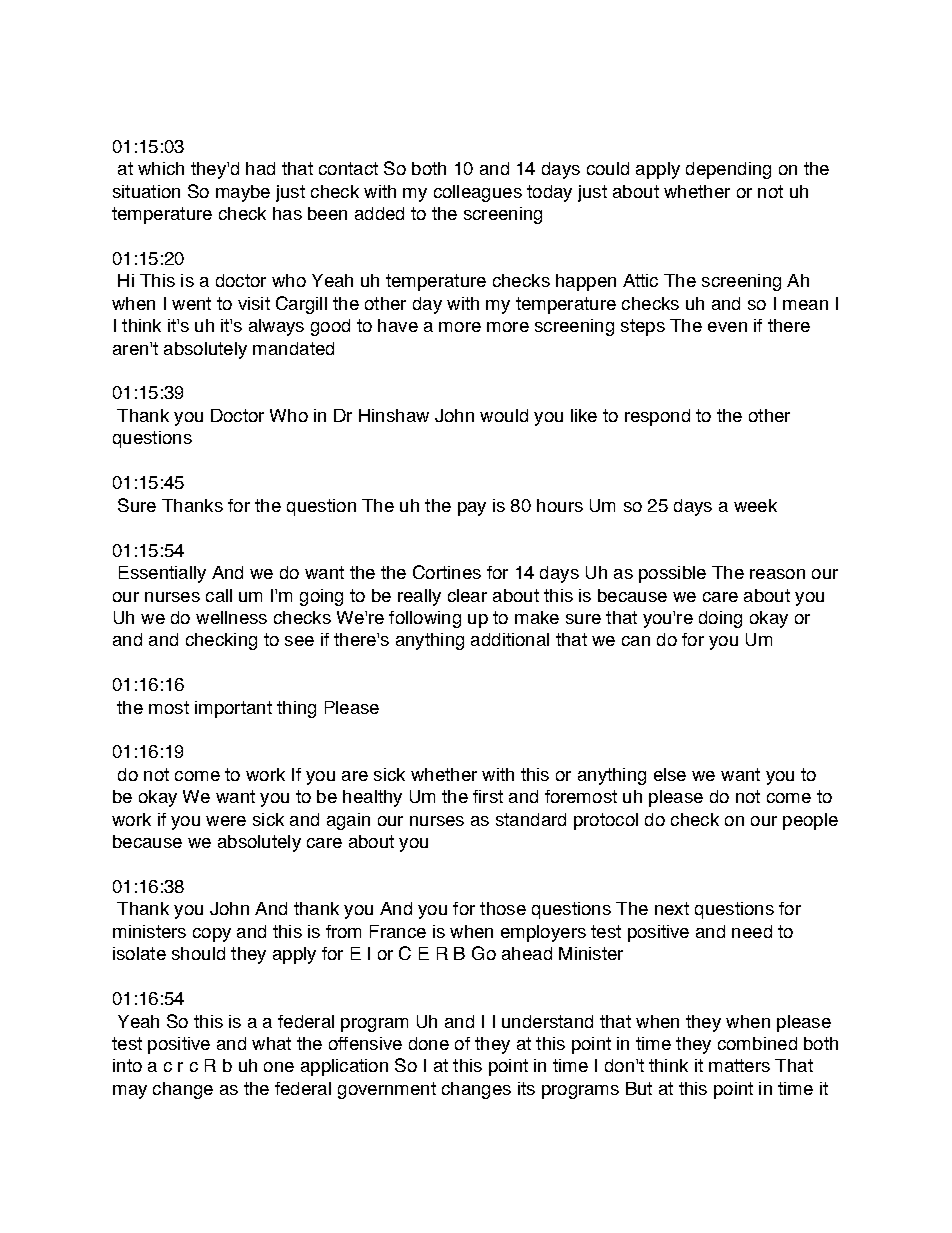  What do you see at coordinates (739, 1065) in the screenshot?
I see `matters` at bounding box center [739, 1065].
